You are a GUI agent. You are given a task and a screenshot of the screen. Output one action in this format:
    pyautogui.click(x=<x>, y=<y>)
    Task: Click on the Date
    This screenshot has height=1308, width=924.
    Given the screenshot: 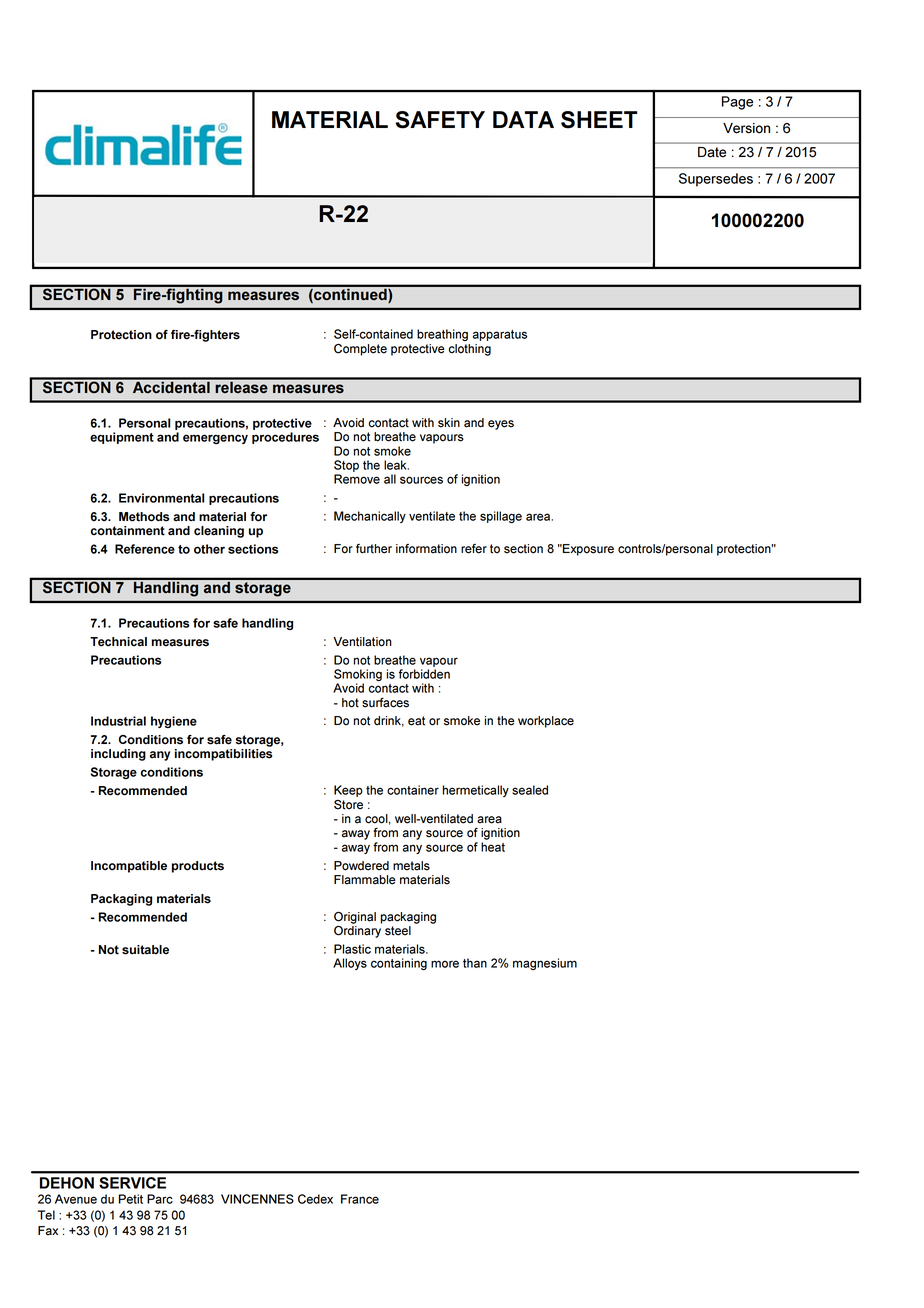 What is the action you would take?
    pyautogui.click(x=712, y=152)
